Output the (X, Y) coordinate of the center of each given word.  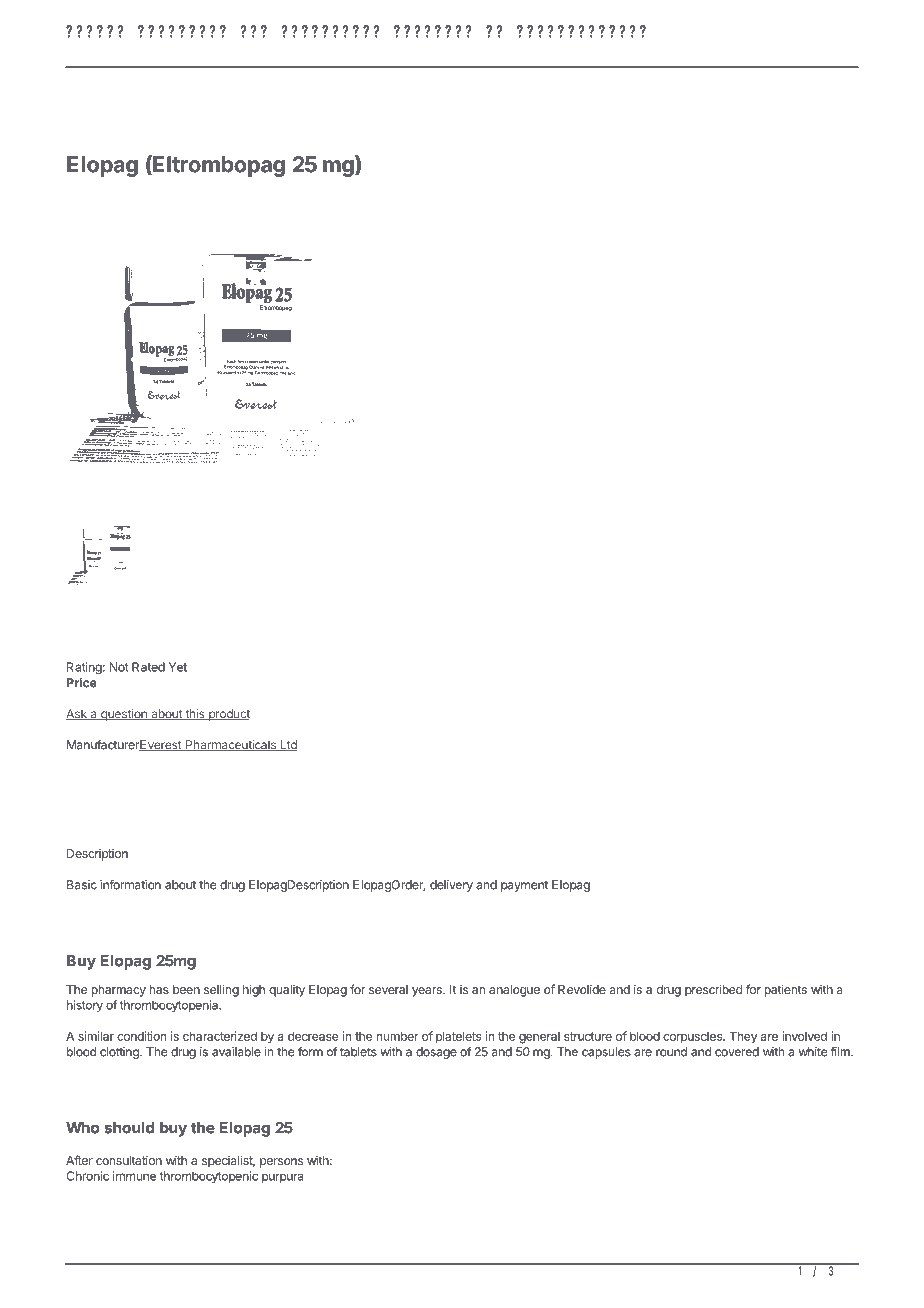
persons (281, 1163)
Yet (178, 667)
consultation (129, 1160)
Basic (82, 885)
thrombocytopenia (170, 1006)
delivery (451, 886)
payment (524, 886)
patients (785, 990)
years (428, 992)
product (228, 715)
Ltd (287, 745)
